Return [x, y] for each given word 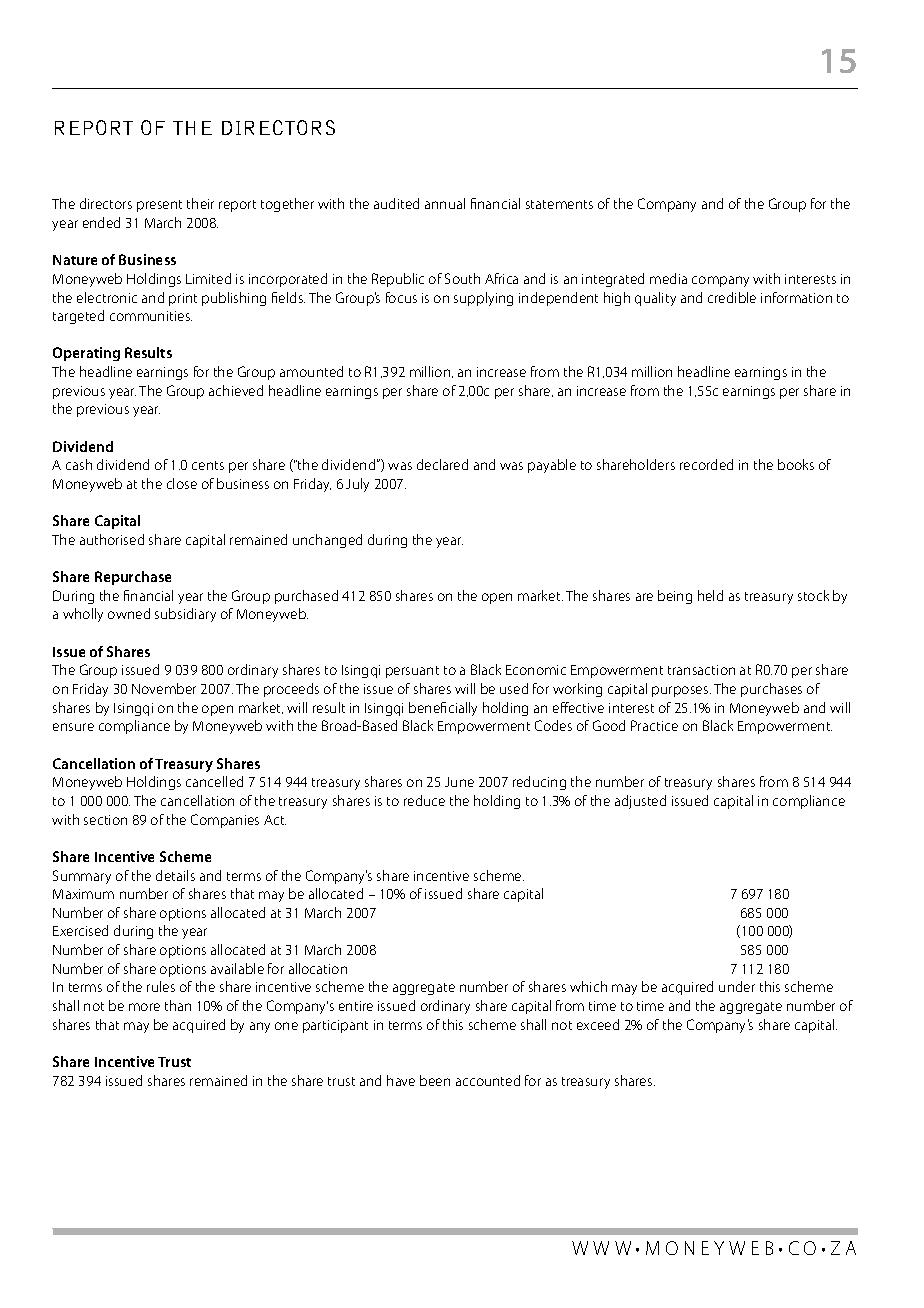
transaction [701, 670]
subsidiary [185, 615]
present [159, 206]
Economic [536, 670]
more [144, 1007]
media [668, 278]
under [737, 986]
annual [445, 203]
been [435, 1080]
